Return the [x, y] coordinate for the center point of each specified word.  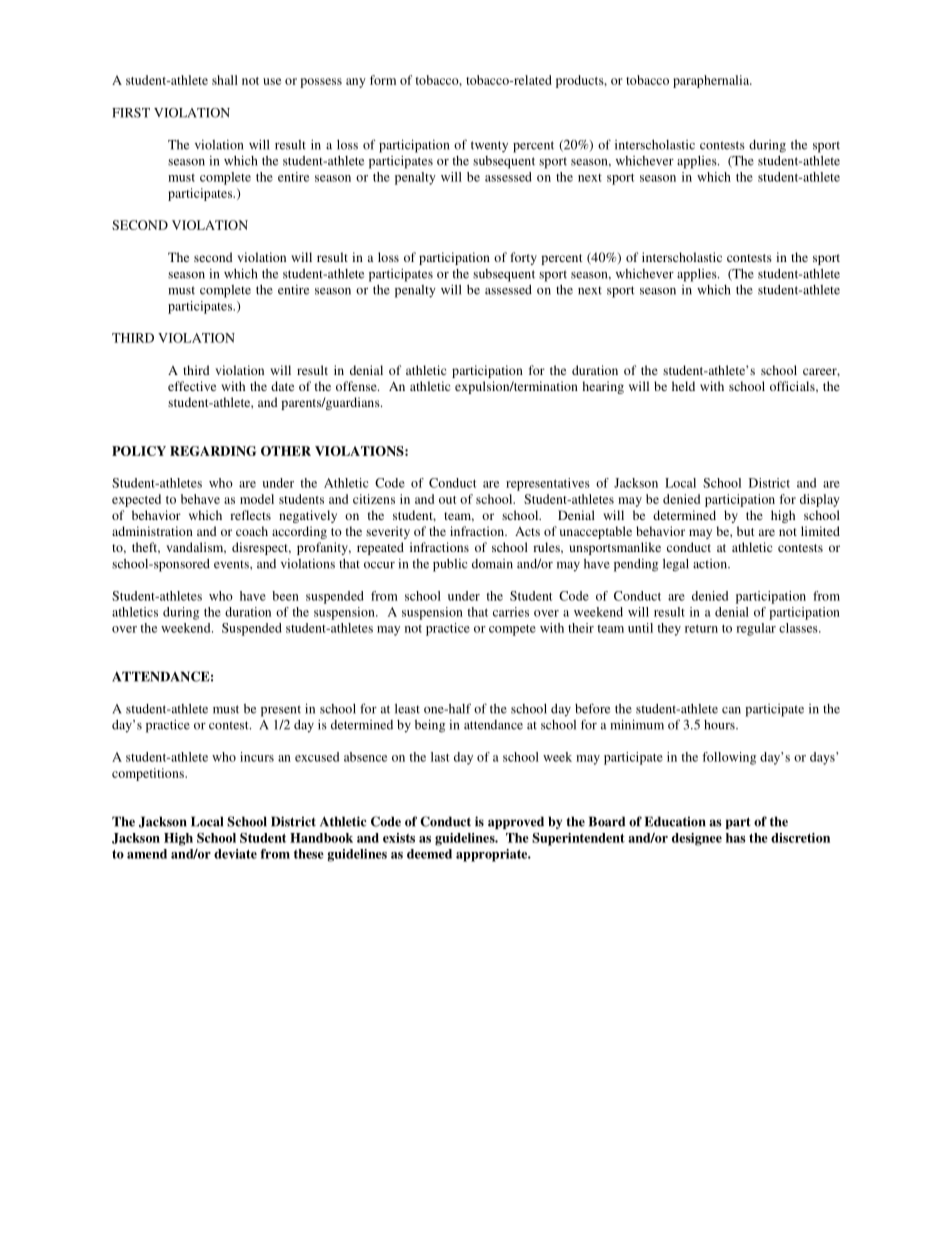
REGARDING [213, 451]
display [820, 500]
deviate [235, 854]
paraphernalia [712, 81]
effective [192, 386]
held [683, 386]
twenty [489, 147]
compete [512, 630]
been [285, 596]
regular [756, 629]
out [447, 500]
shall [225, 80]
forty [523, 258]
